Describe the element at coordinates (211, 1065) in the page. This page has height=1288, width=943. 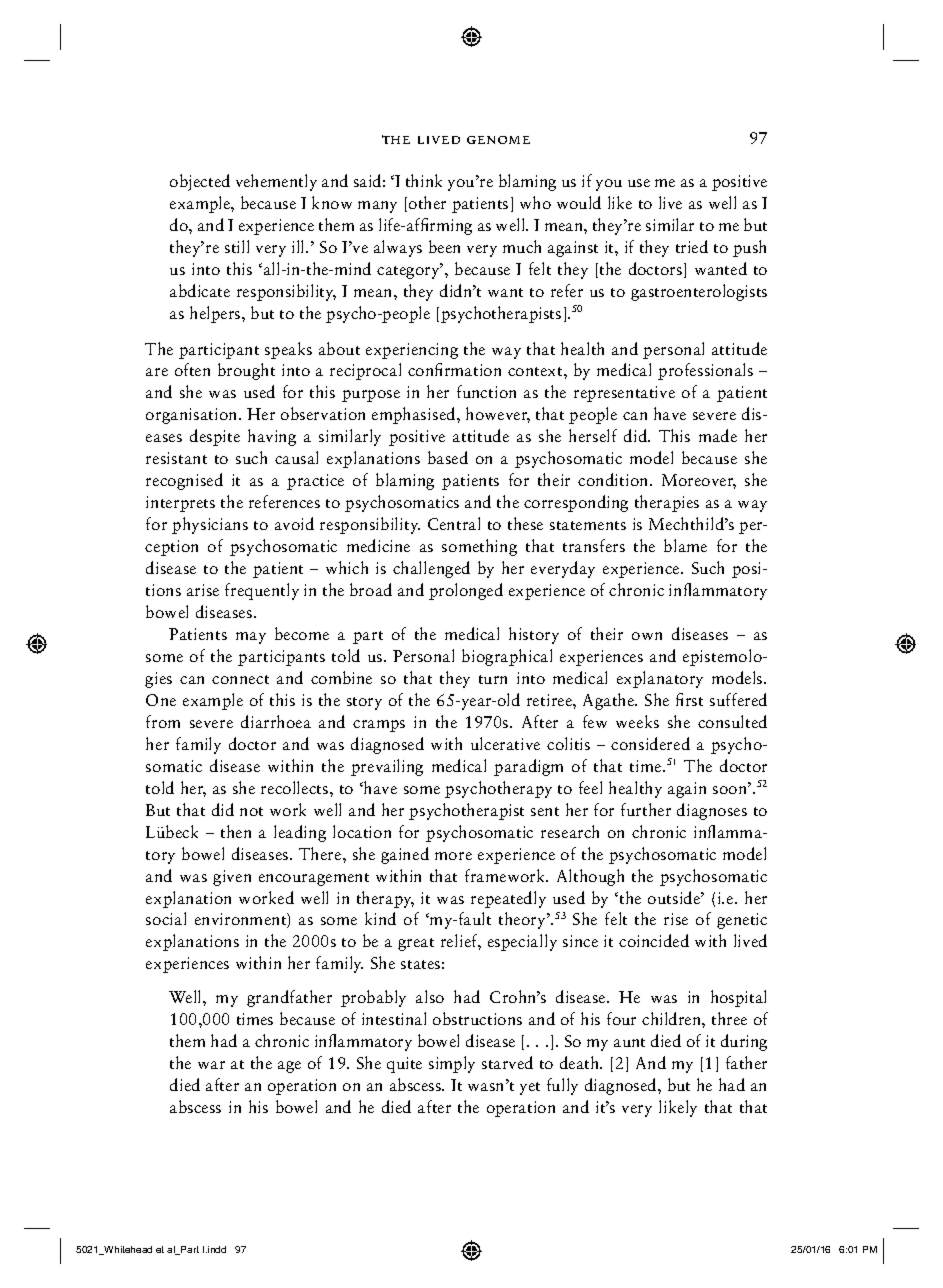
I see `war` at that location.
